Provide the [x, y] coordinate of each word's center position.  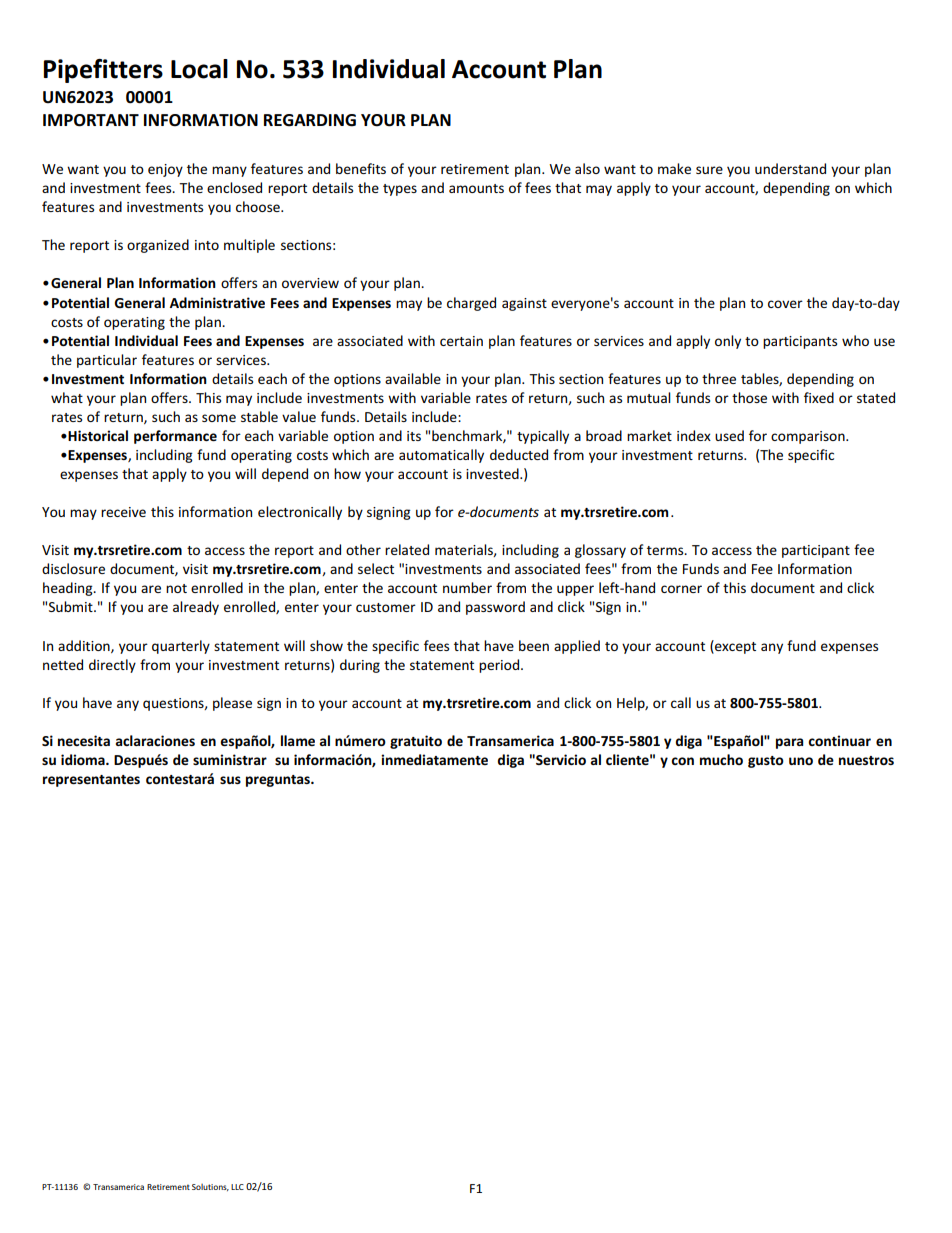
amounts [476, 188]
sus [230, 780]
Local [199, 69]
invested [493, 473]
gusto [766, 762]
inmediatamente [434, 759]
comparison [809, 437]
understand [790, 168]
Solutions [210, 1187]
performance [175, 437]
